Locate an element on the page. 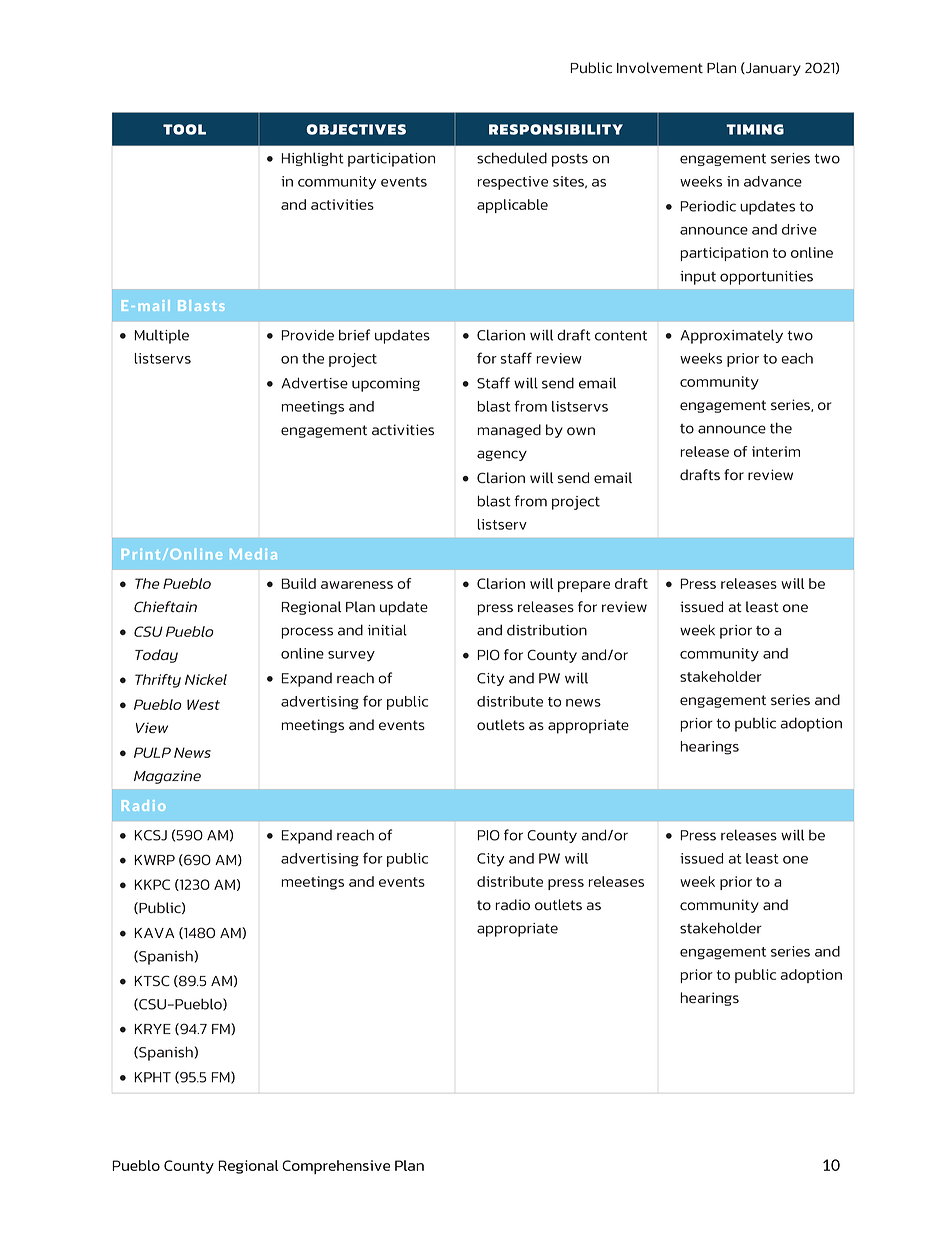 This image has width=952, height=1233. Chieftain is located at coordinates (165, 606).
